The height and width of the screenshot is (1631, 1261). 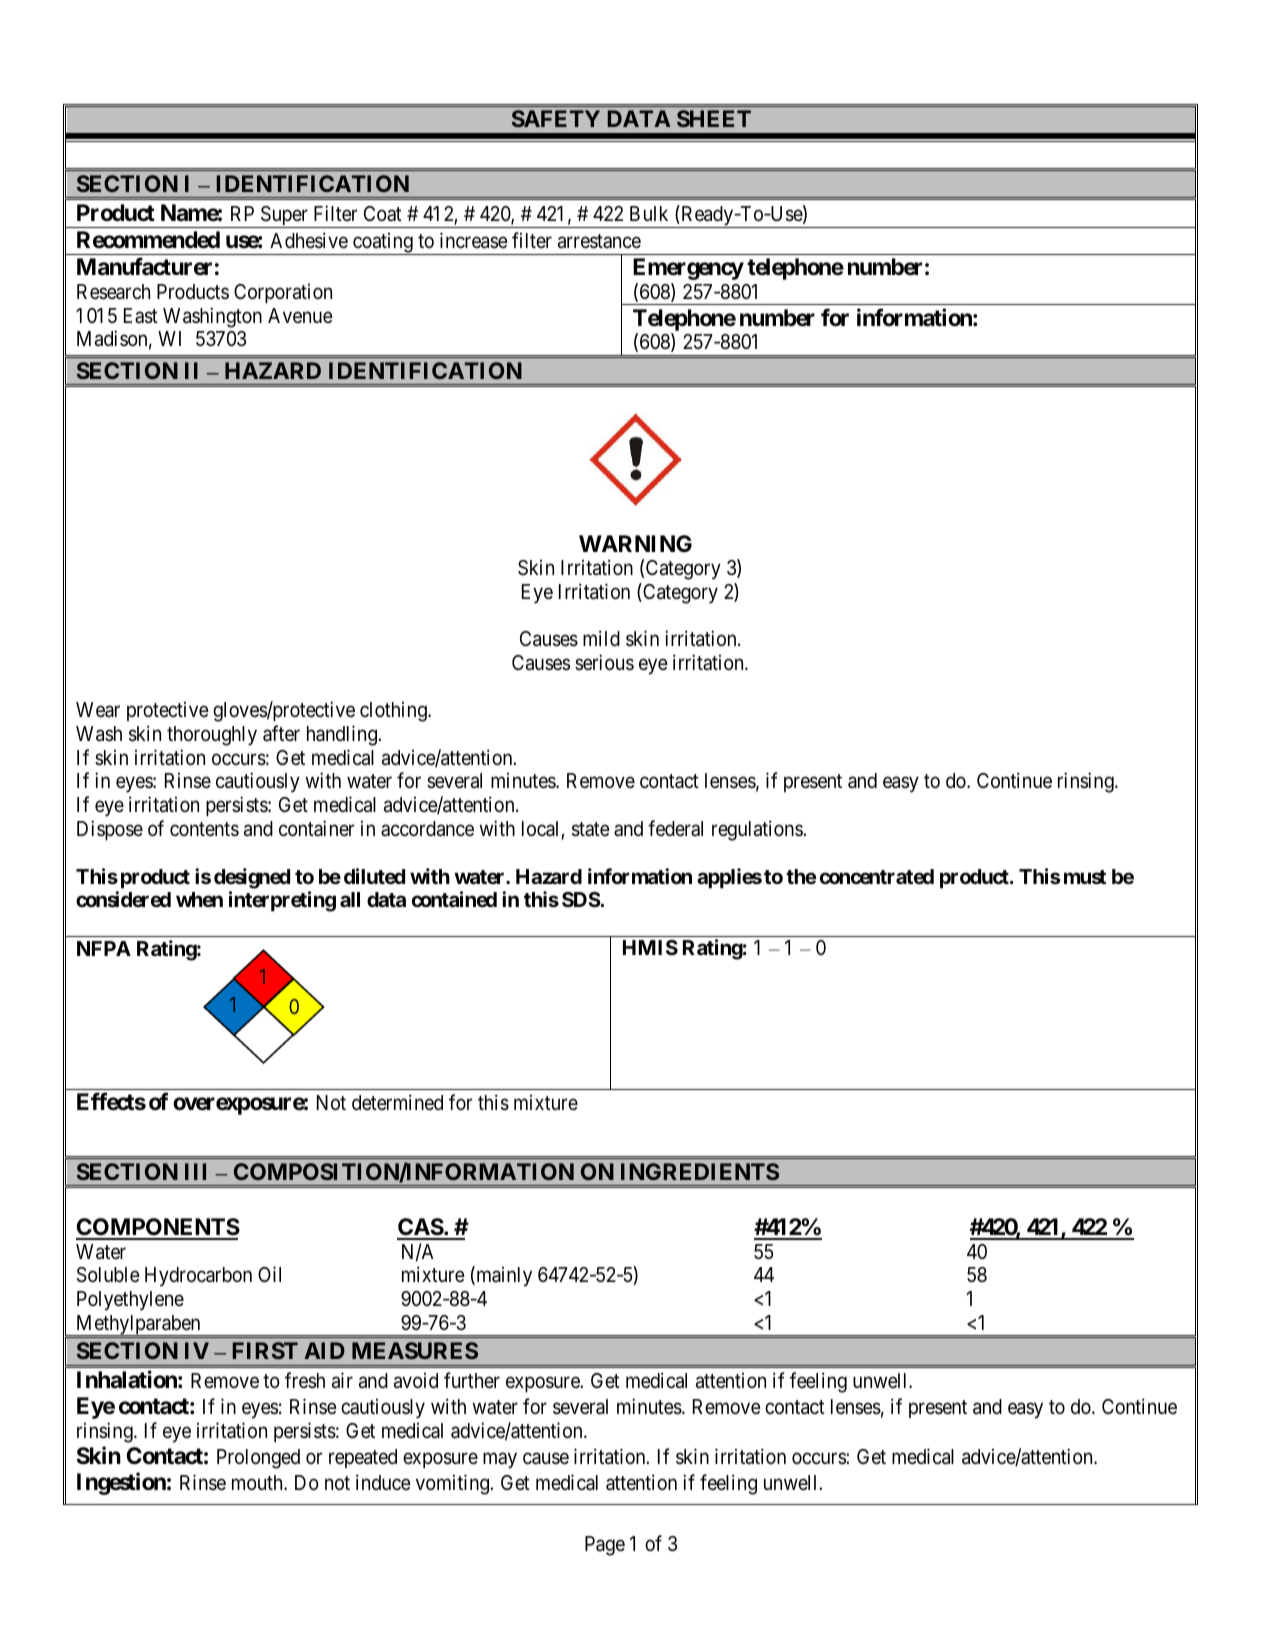 What do you see at coordinates (258, 1482) in the screenshot?
I see `mouth` at bounding box center [258, 1482].
